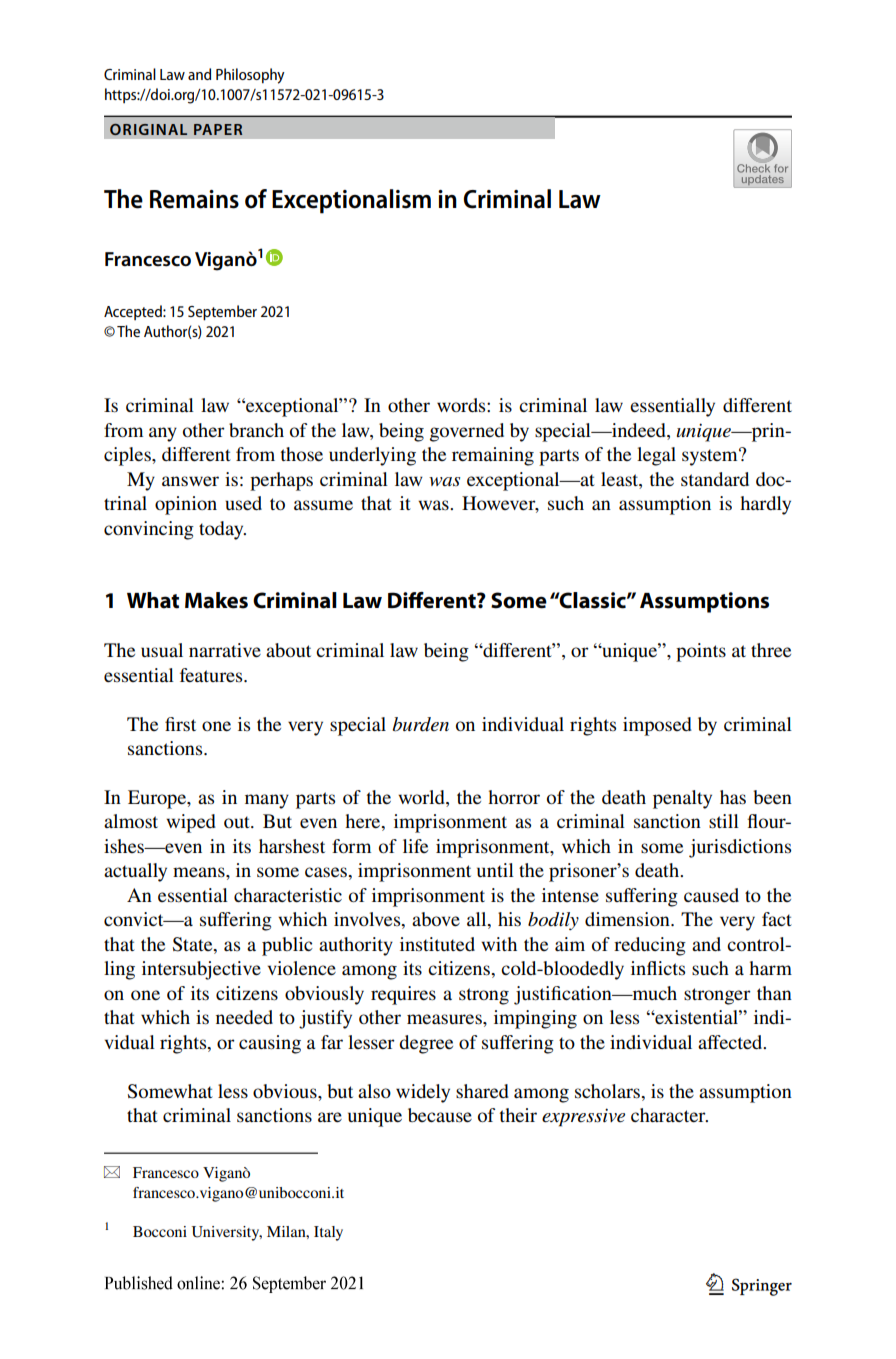 Image resolution: width=896 pixels, height=1359 pixels. Describe the element at coordinates (715, 479) in the screenshot. I see `standard` at that location.
